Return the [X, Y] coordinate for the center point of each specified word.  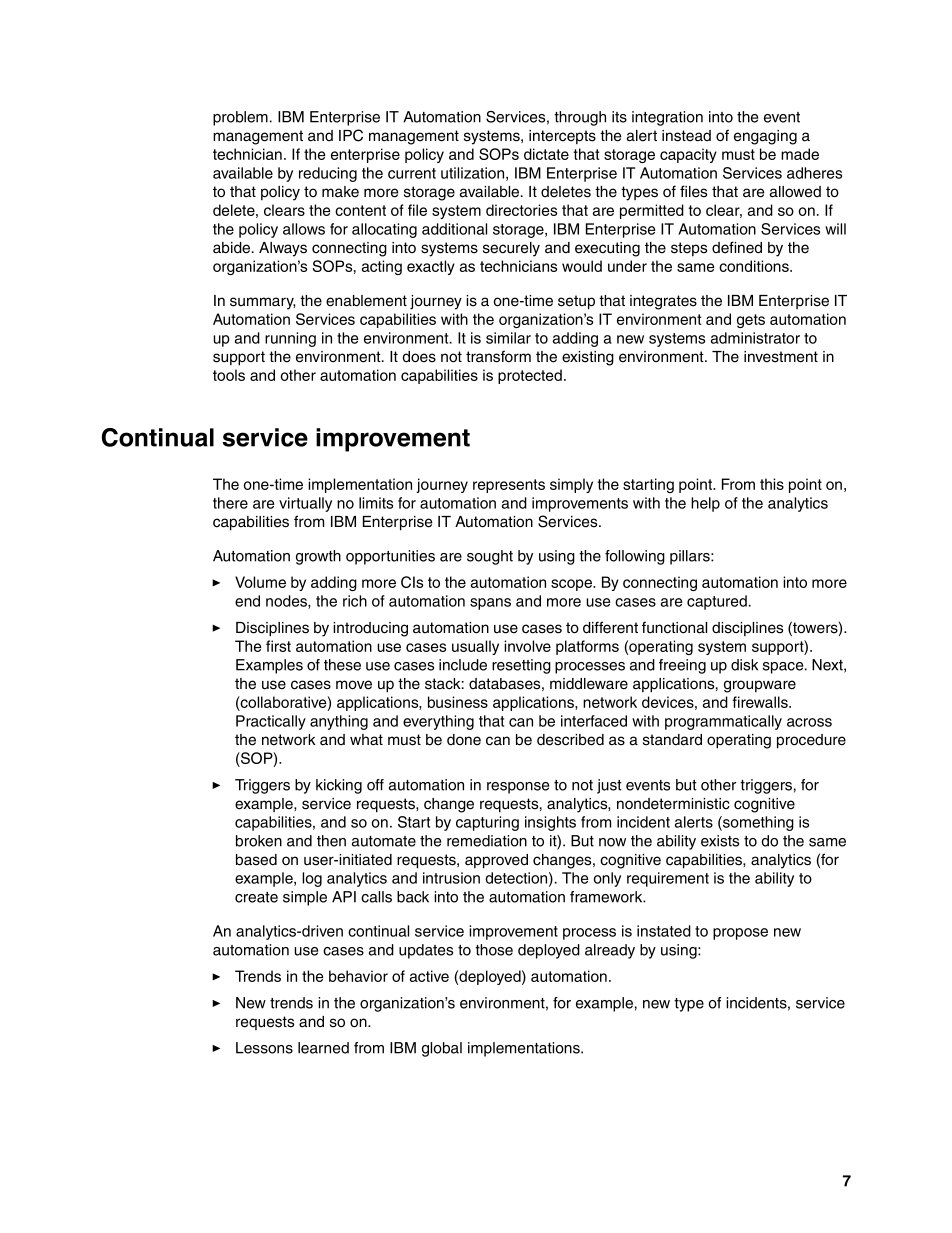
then [331, 841]
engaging [765, 137]
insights [550, 823]
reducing [328, 174]
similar [508, 338]
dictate [546, 154]
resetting [521, 666]
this [772, 484]
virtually [305, 504]
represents [509, 486]
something [757, 823]
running [290, 339]
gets [751, 321]
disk [744, 665]
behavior [358, 976]
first [278, 646]
